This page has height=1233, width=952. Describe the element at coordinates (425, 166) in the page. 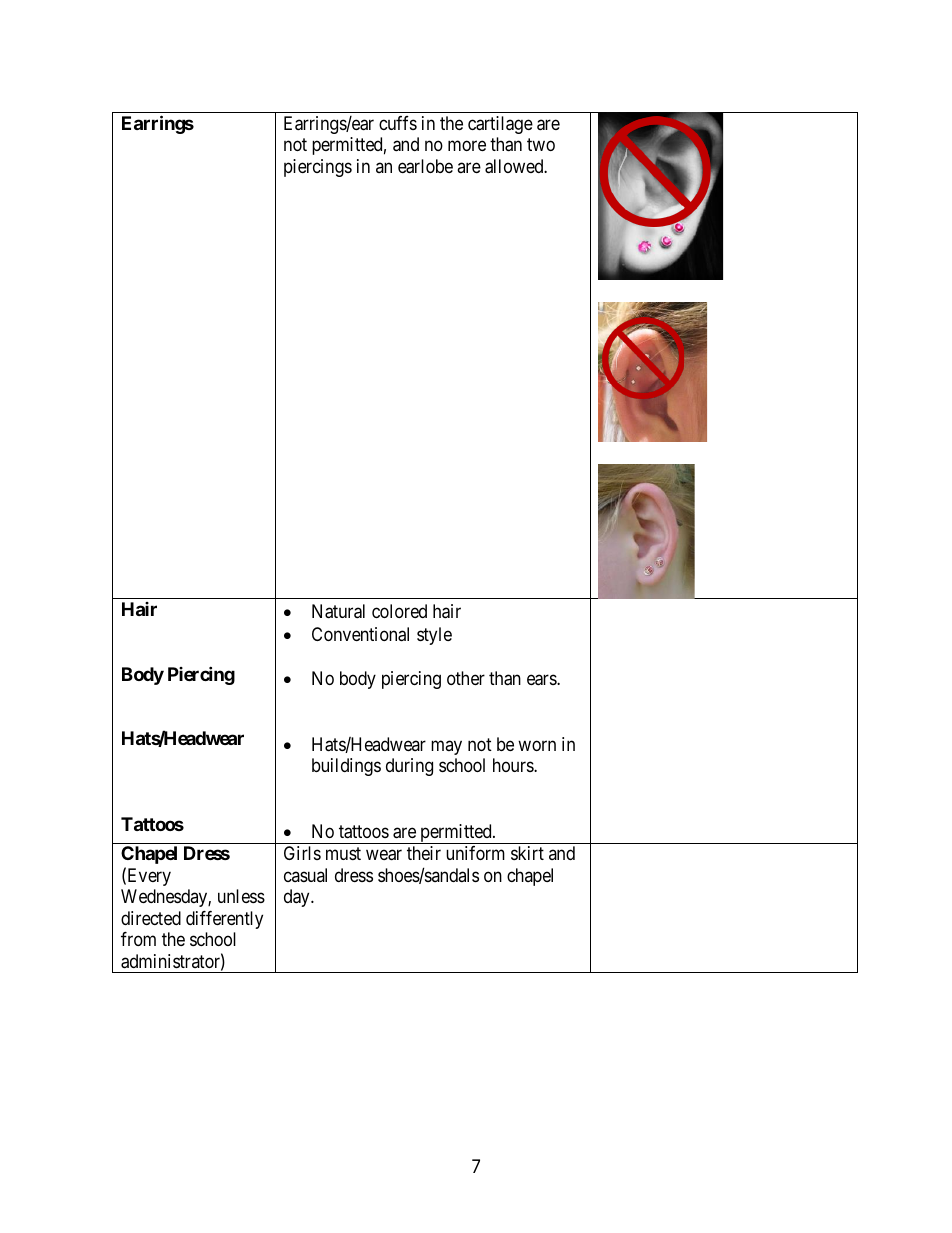

I see `earlobe` at that location.
